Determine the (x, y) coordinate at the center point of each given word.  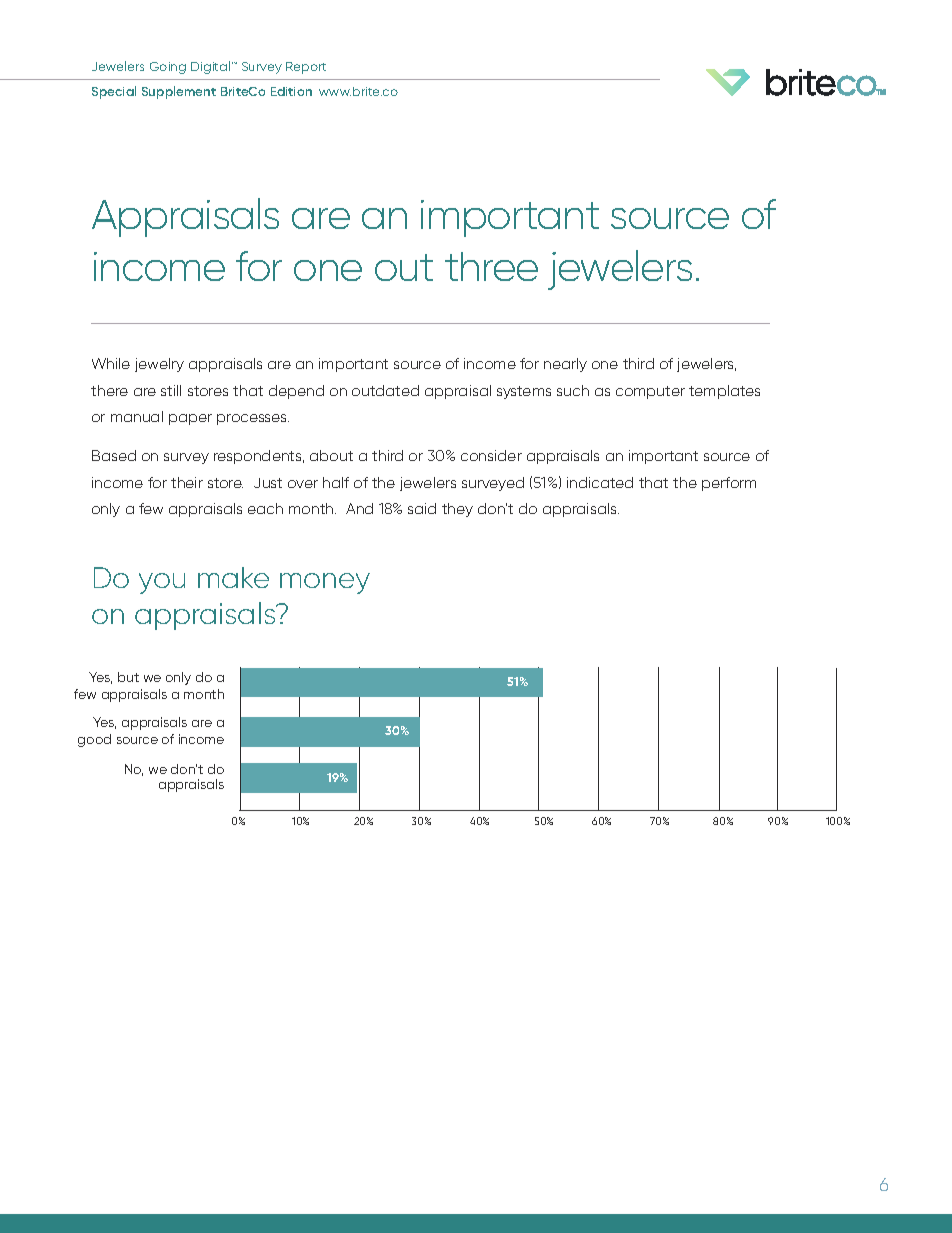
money (325, 583)
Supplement (179, 92)
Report (306, 68)
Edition (291, 91)
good (94, 740)
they (457, 510)
